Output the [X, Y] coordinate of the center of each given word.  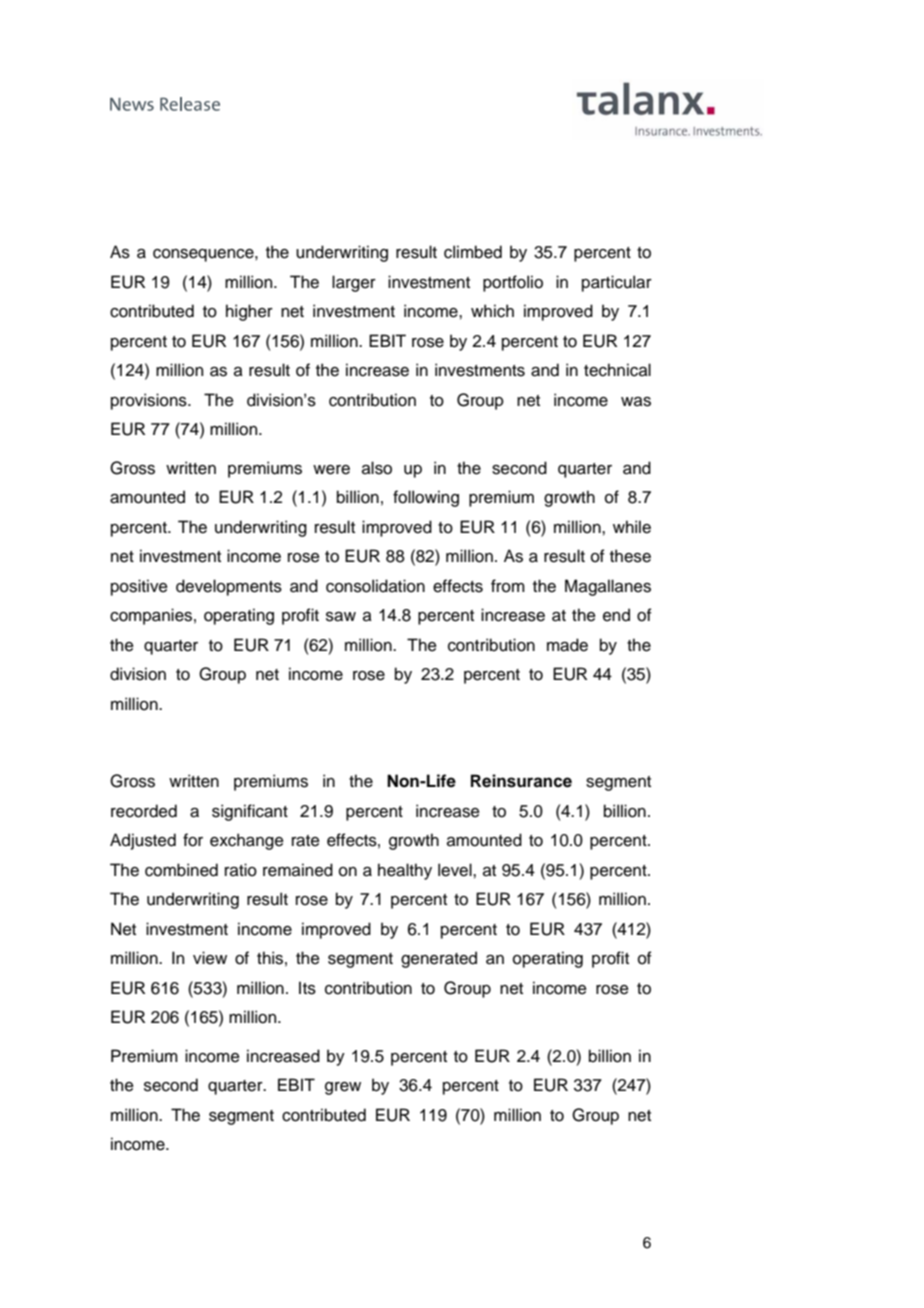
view [210, 958]
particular [617, 283]
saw [341, 617]
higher [249, 312]
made [567, 645]
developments [229, 587]
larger [354, 283]
